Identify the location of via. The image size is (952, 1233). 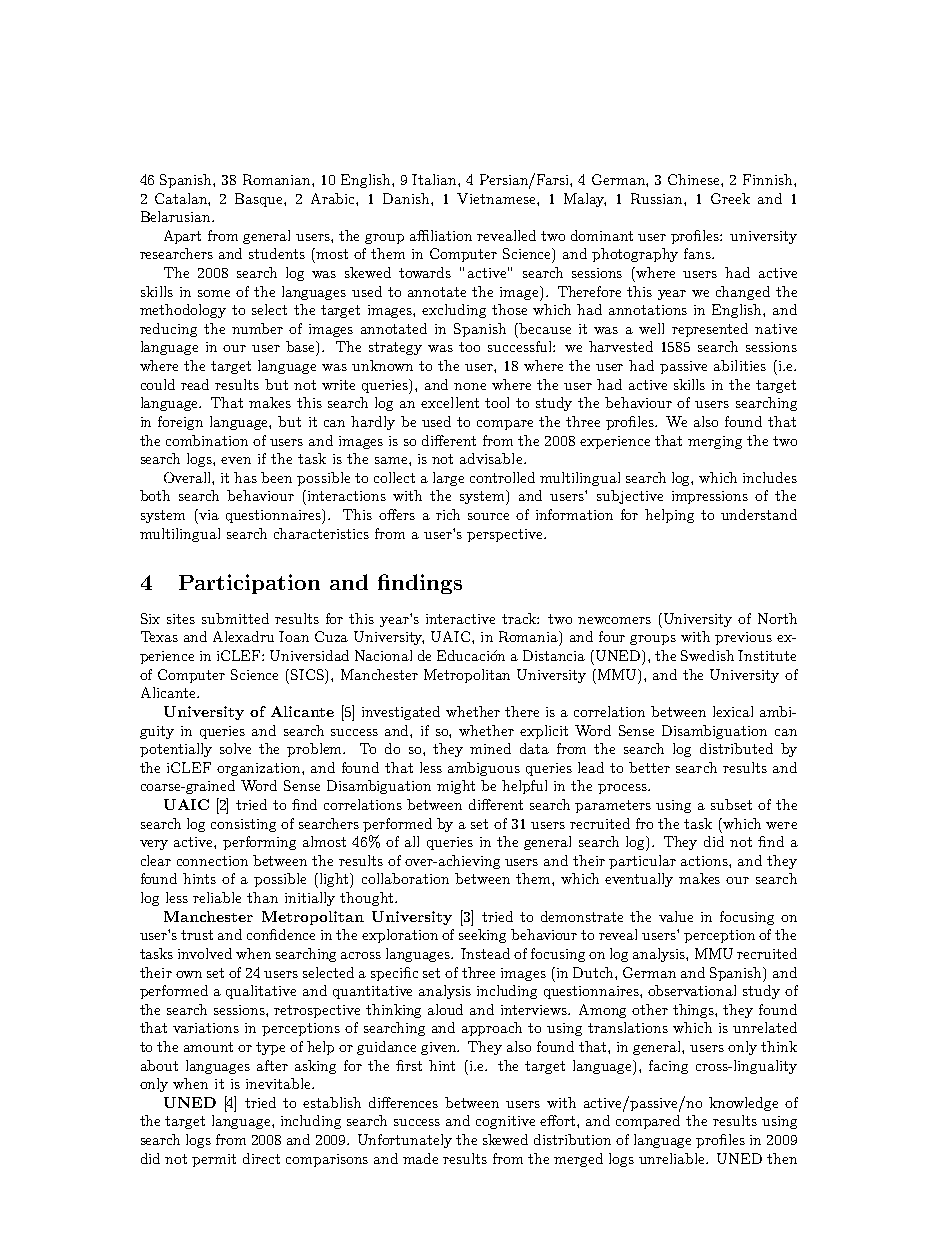
(208, 514).
